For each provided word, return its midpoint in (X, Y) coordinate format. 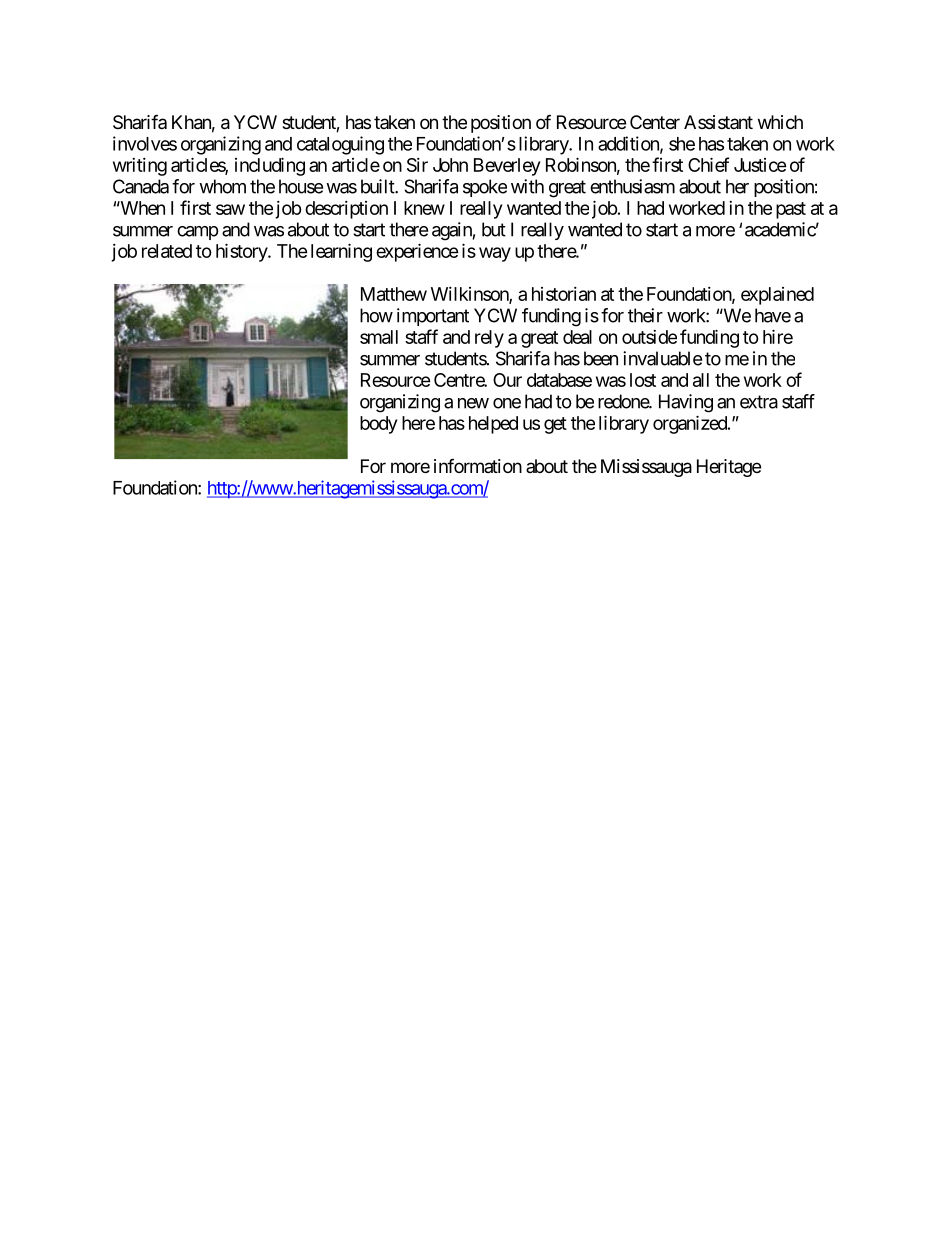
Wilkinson (470, 295)
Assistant (718, 122)
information (478, 465)
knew (424, 208)
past (791, 210)
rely (489, 339)
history (242, 252)
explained (777, 296)
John (450, 165)
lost (643, 380)
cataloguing (340, 145)
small (379, 337)
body (378, 425)
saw (230, 209)
